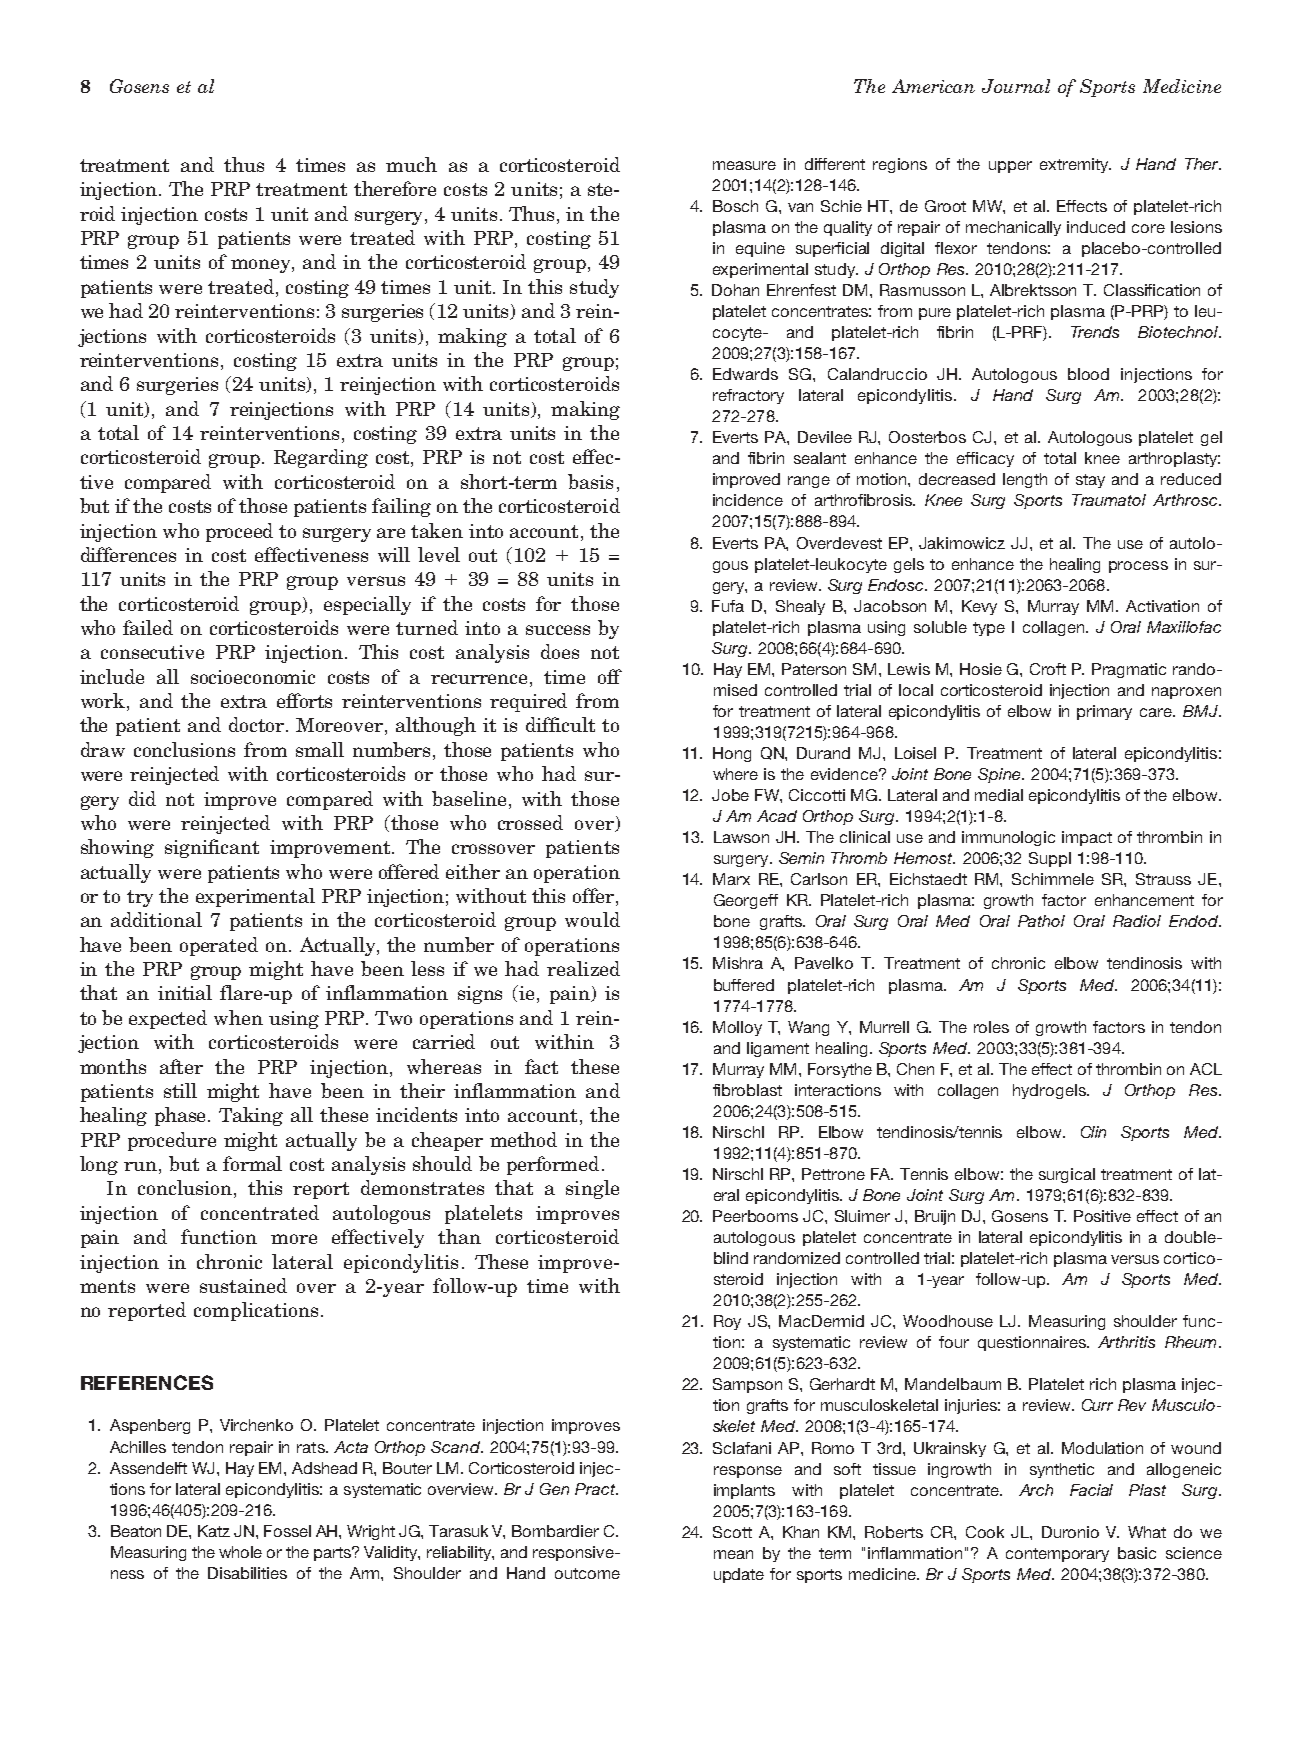  Describe the element at coordinates (1075, 165) in the document. I see `extremity` at that location.
